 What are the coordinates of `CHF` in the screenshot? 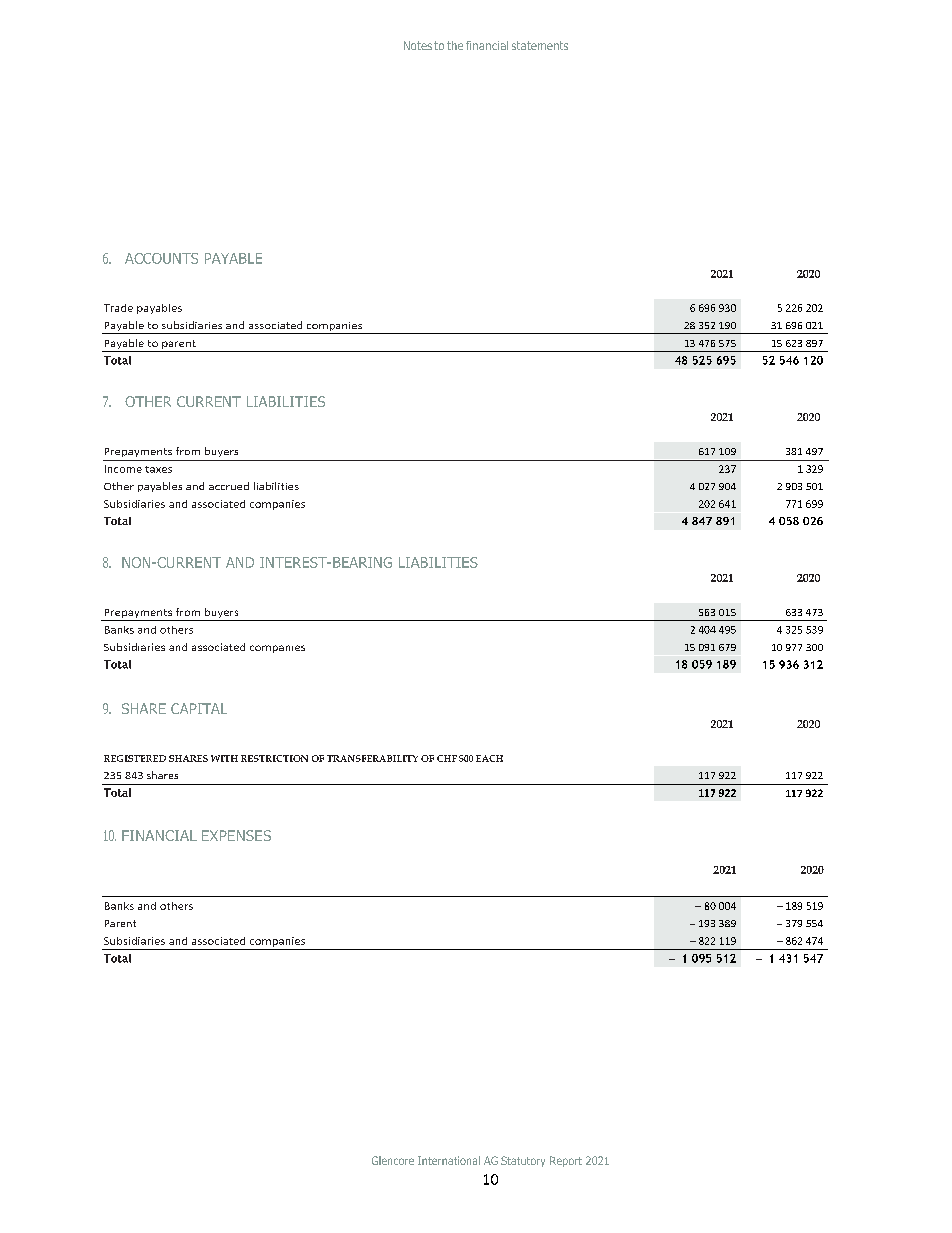 It's located at (447, 758).
